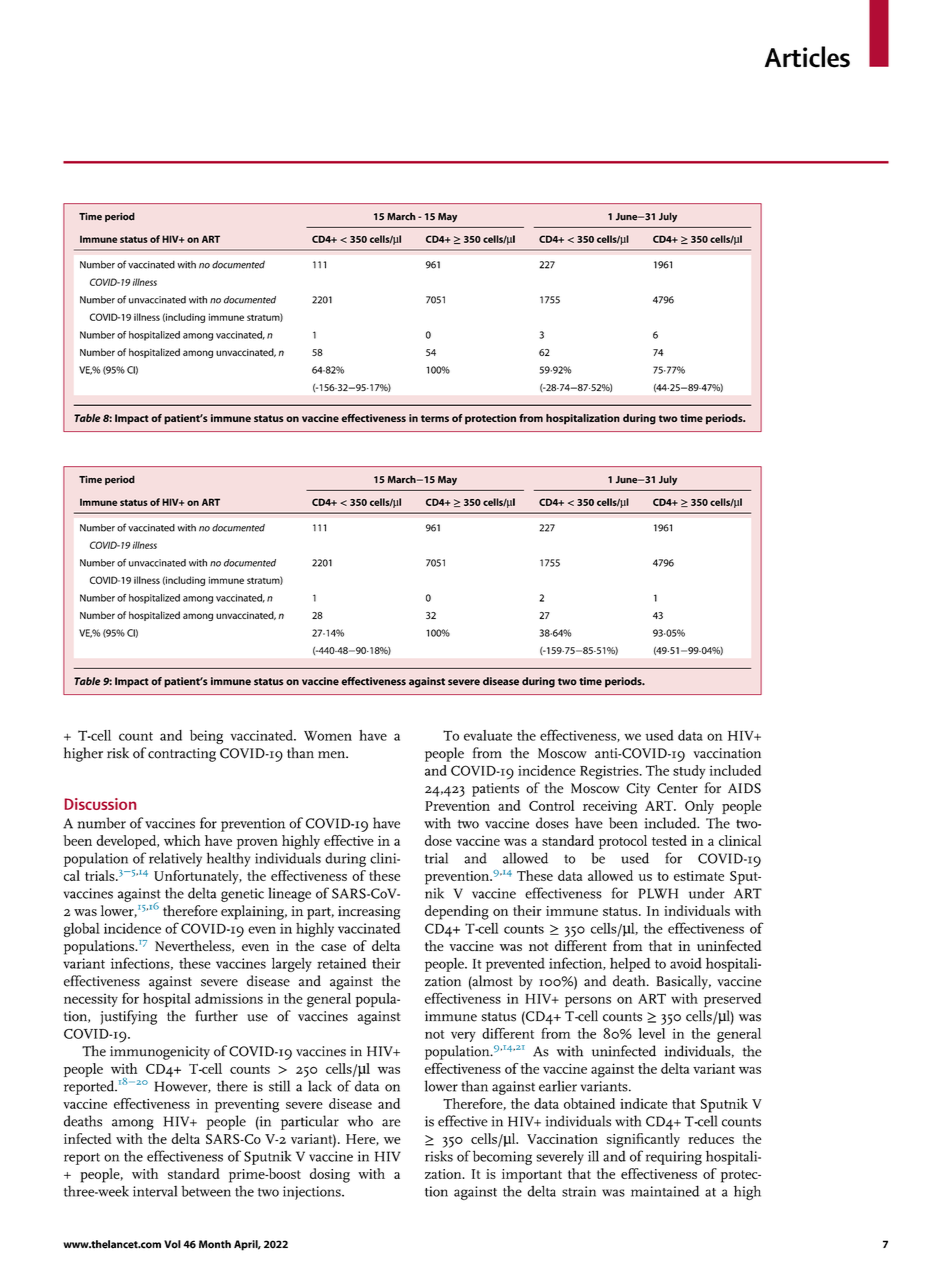 The height and width of the screenshot is (1270, 952). I want to click on AIDS, so click(744, 788).
